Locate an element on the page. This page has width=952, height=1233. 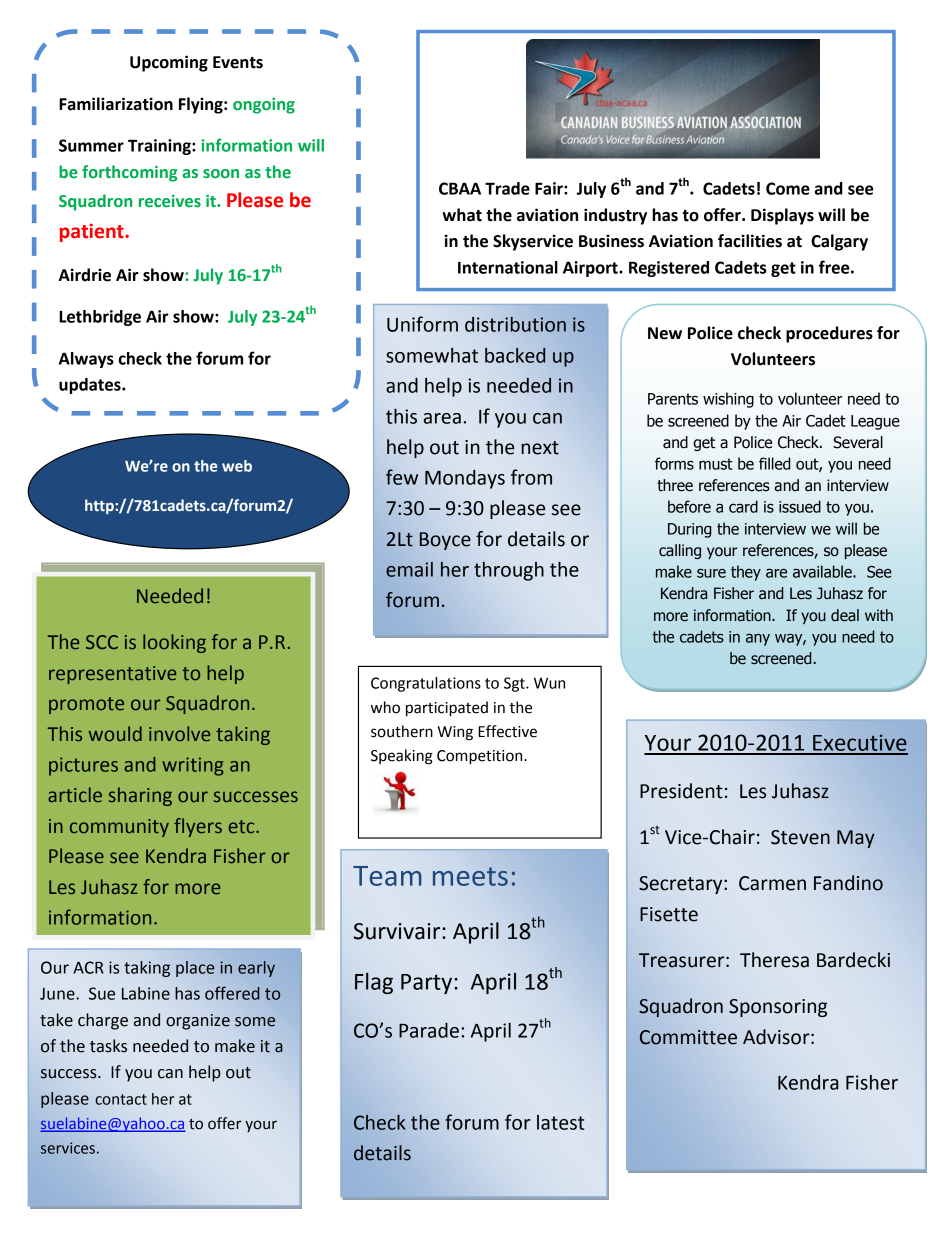
looking is located at coordinates (174, 643).
